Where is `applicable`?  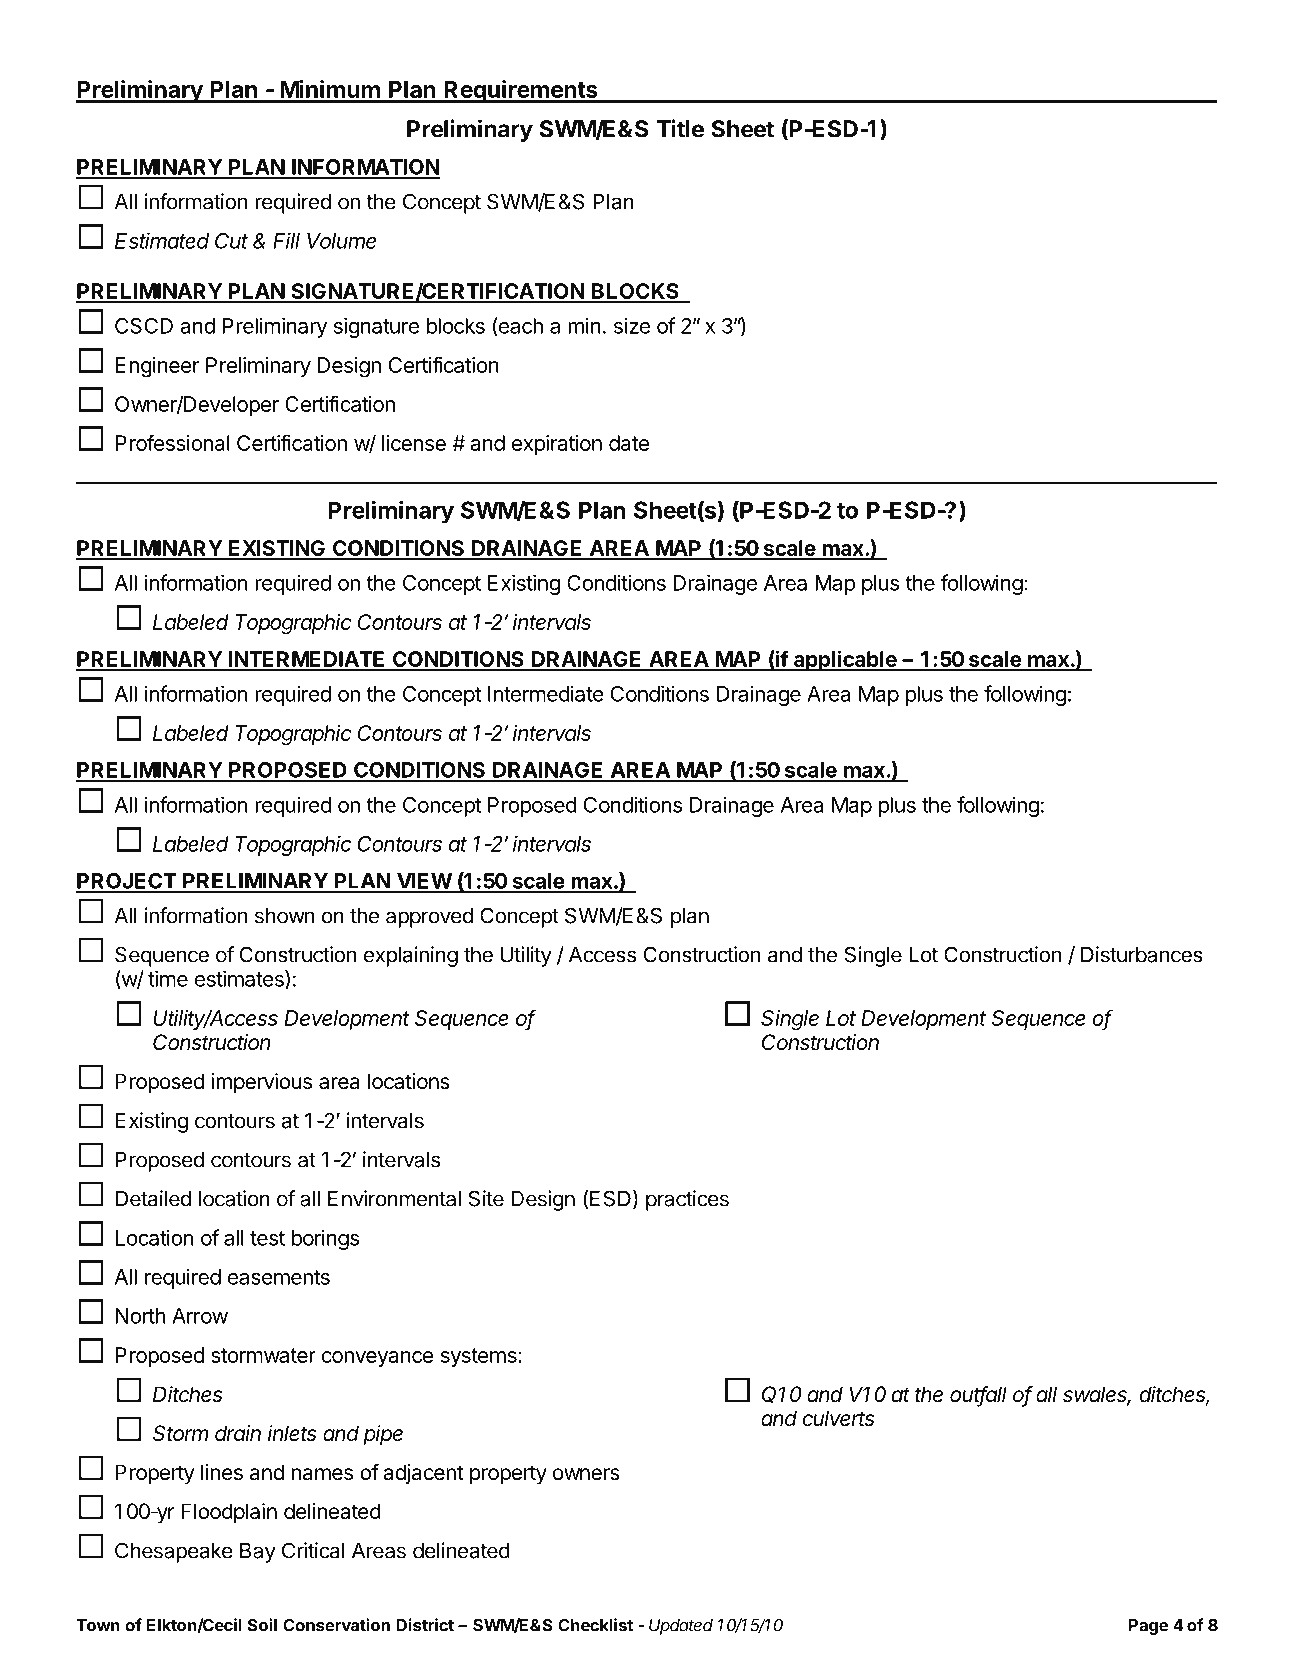
applicable is located at coordinates (845, 661).
